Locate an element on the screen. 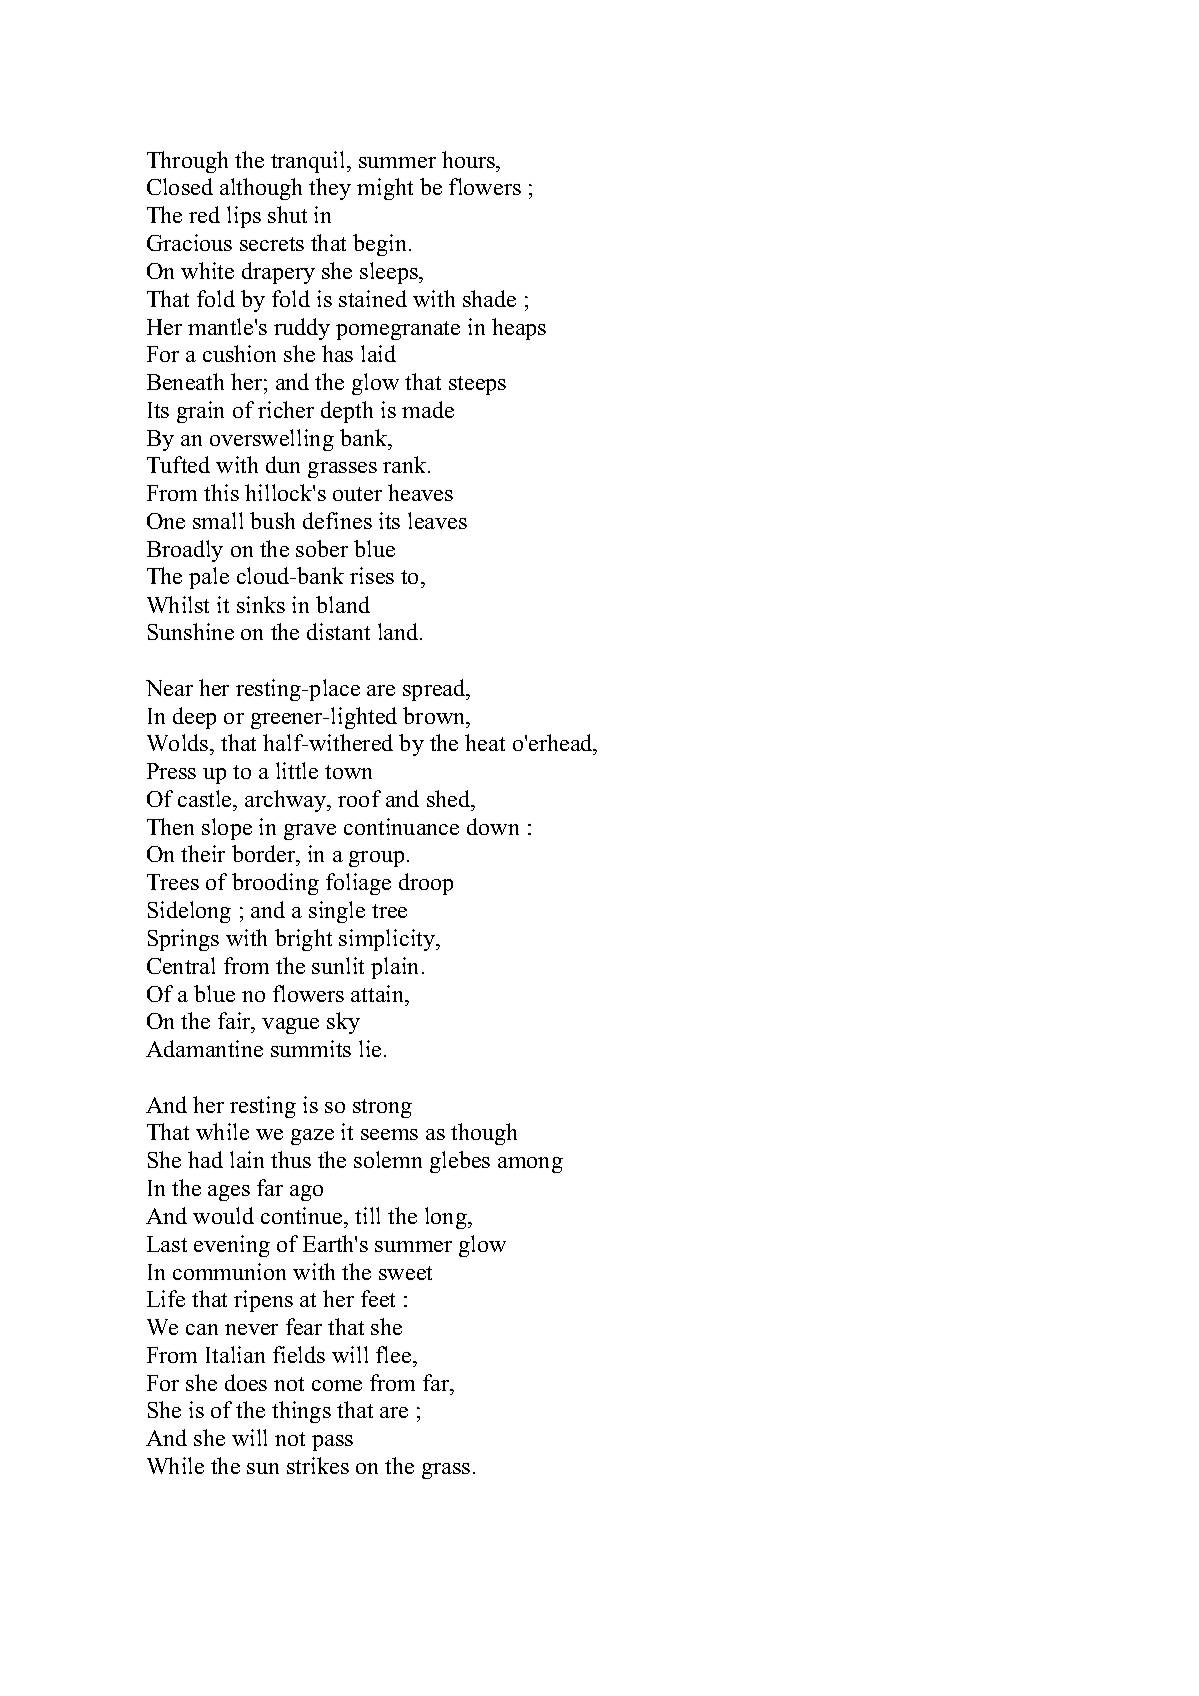 Image resolution: width=1199 pixels, height=1696 pixels. distant is located at coordinates (338, 631).
